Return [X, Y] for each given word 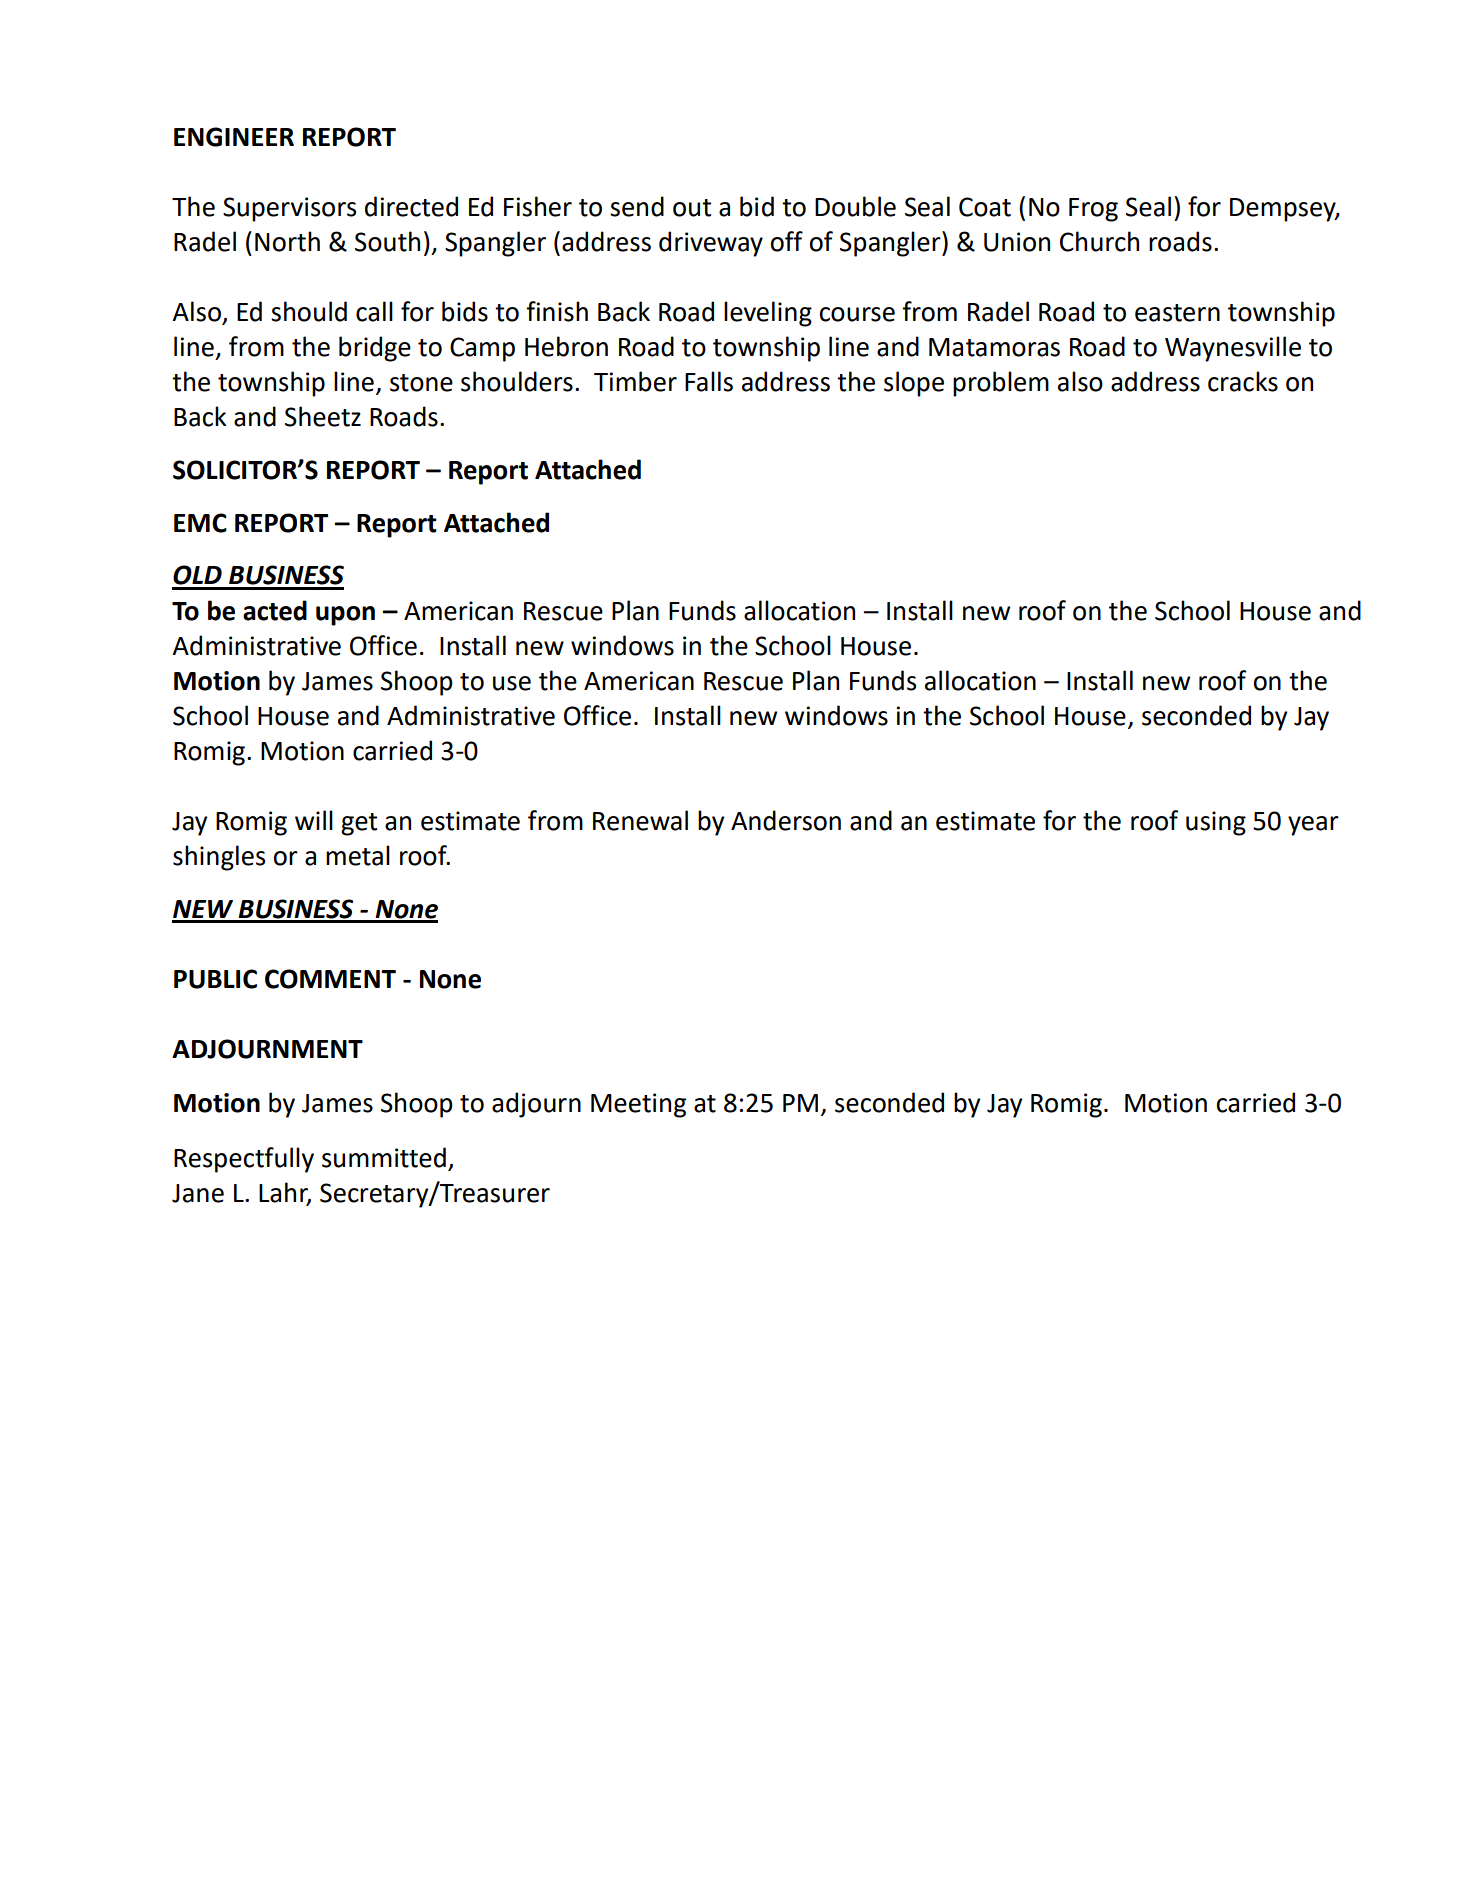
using [1216, 823]
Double [855, 206]
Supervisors [289, 209]
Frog [1093, 210]
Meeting [638, 1105]
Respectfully [244, 1160]
